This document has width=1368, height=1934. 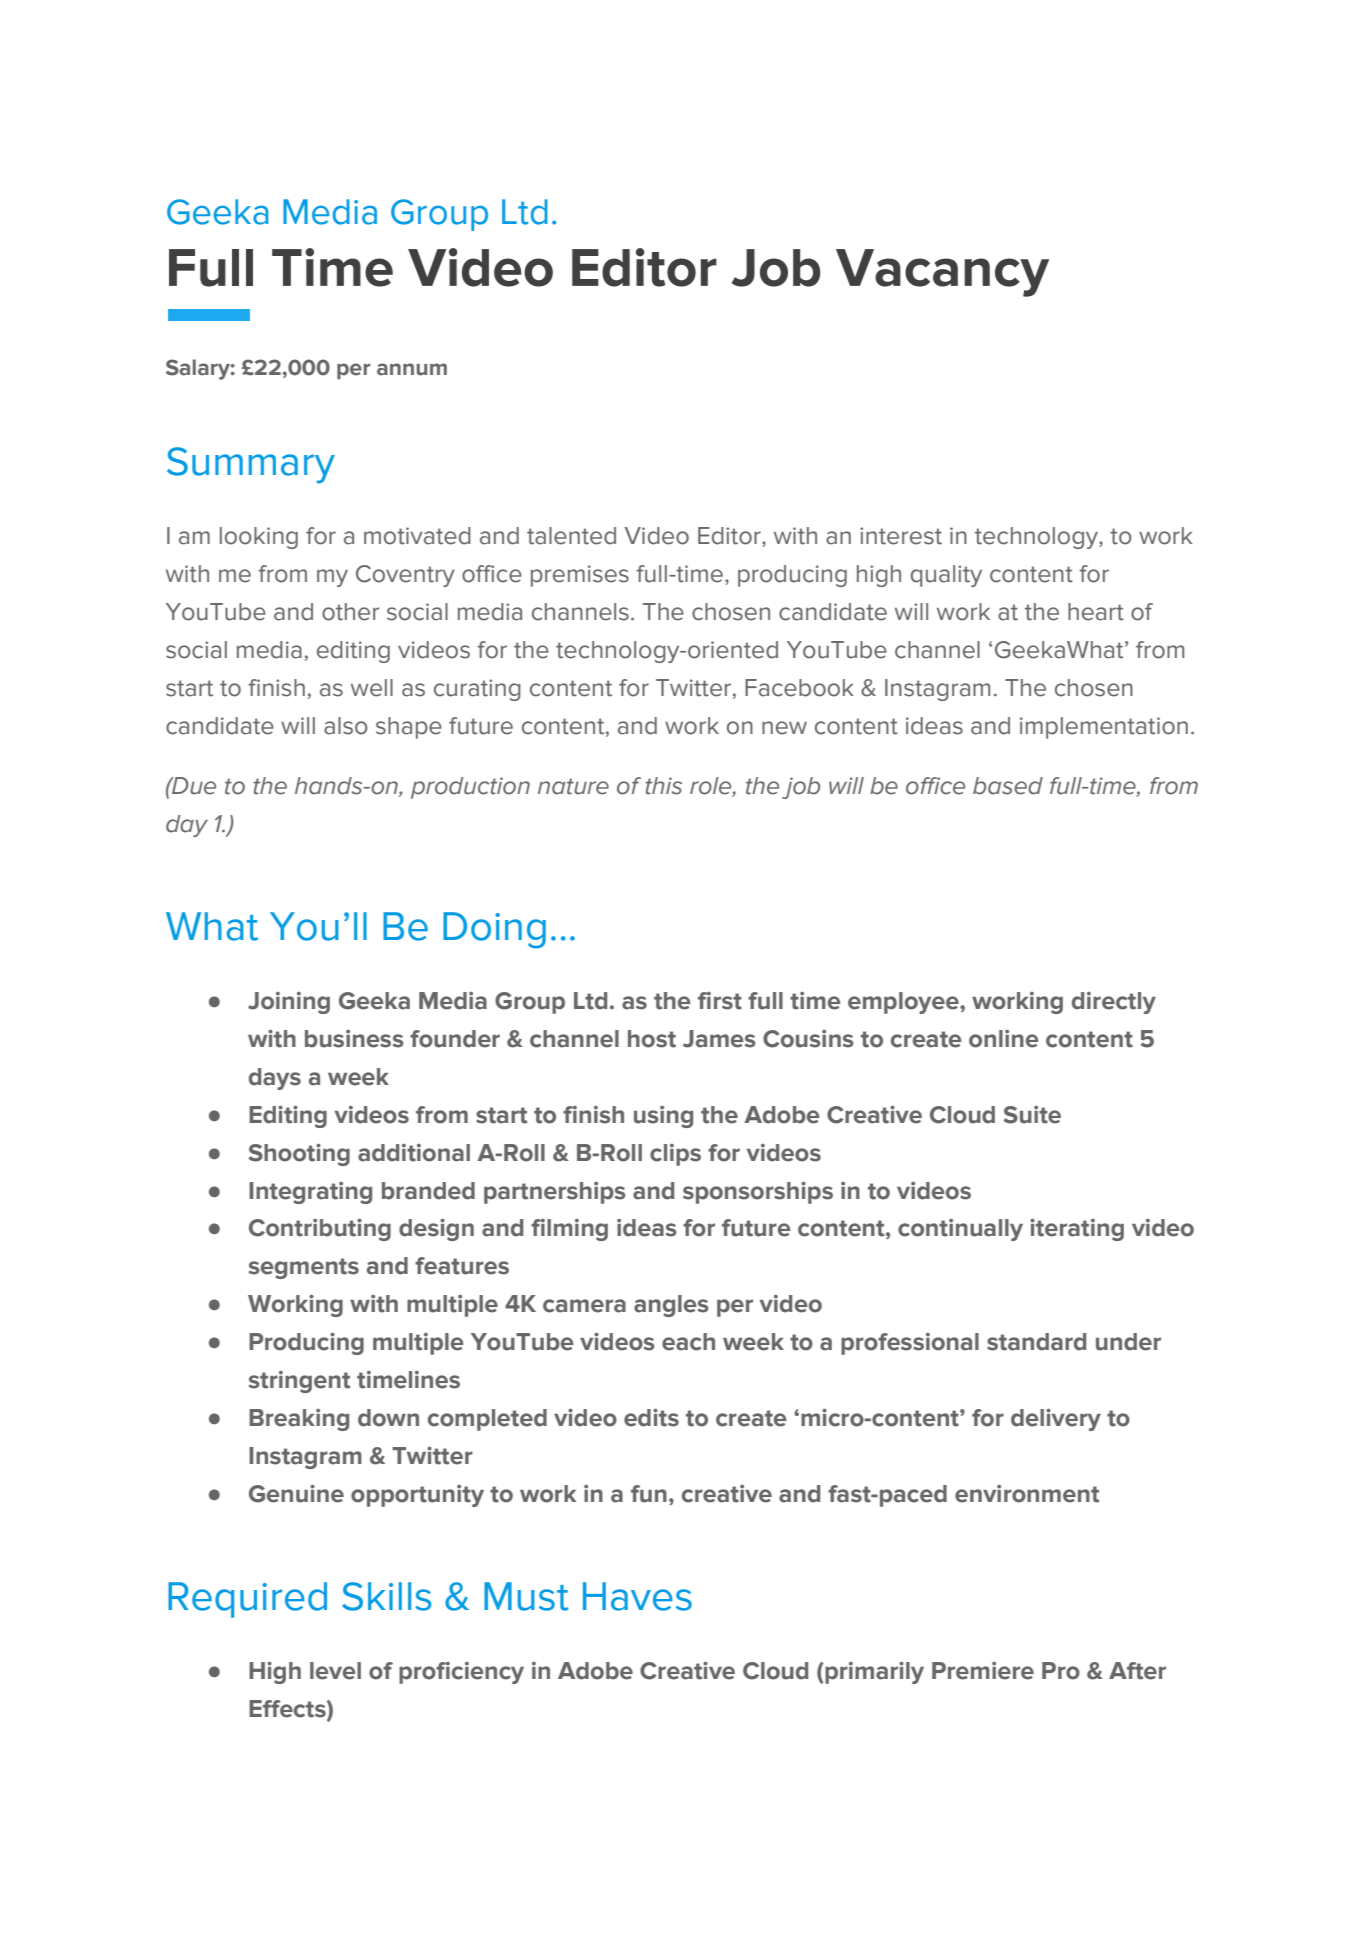 What do you see at coordinates (664, 786) in the document?
I see `this` at bounding box center [664, 786].
